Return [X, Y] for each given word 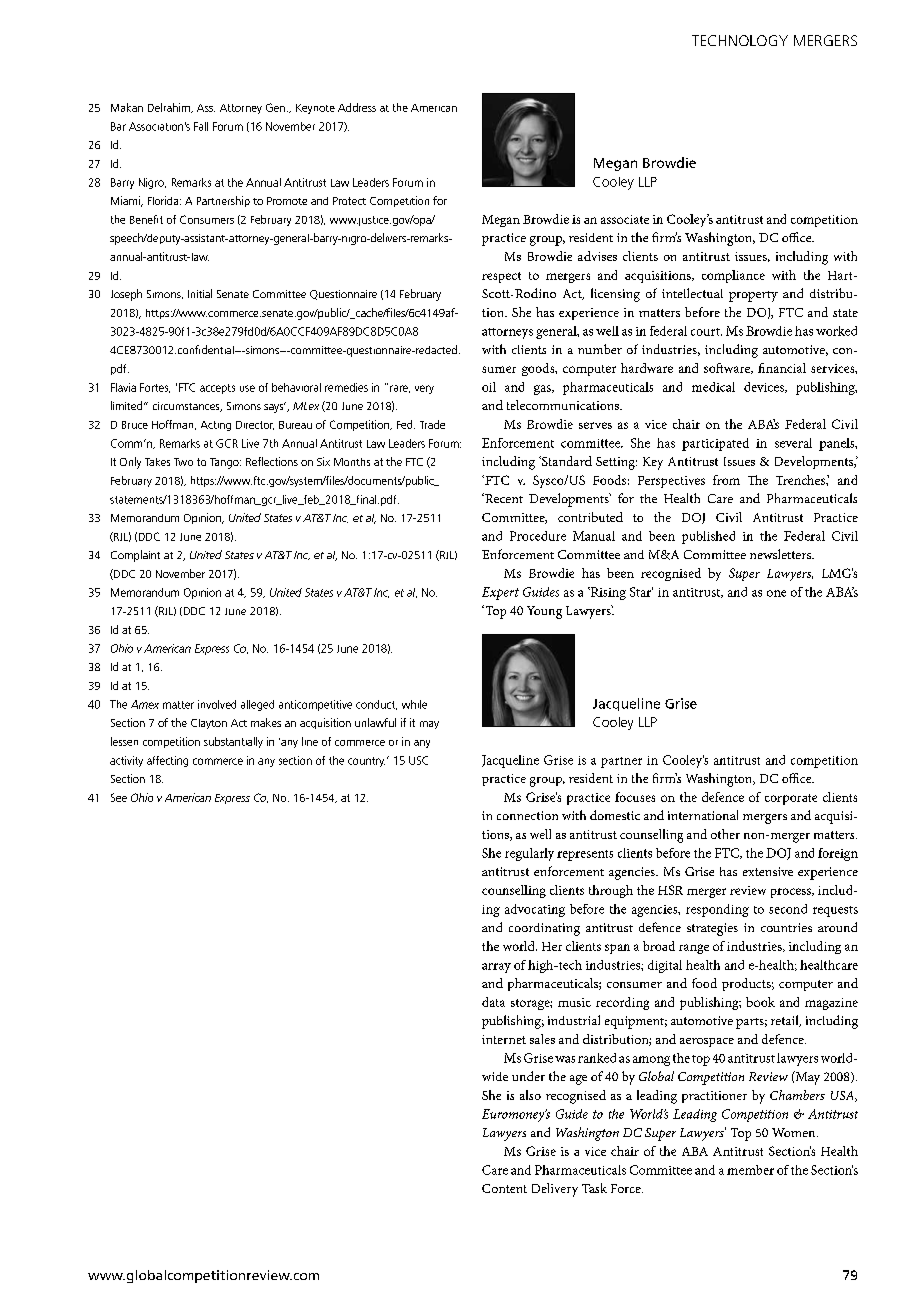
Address [357, 107]
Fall [201, 126]
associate [625, 219]
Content [504, 1188]
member [750, 1170]
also [530, 1095]
